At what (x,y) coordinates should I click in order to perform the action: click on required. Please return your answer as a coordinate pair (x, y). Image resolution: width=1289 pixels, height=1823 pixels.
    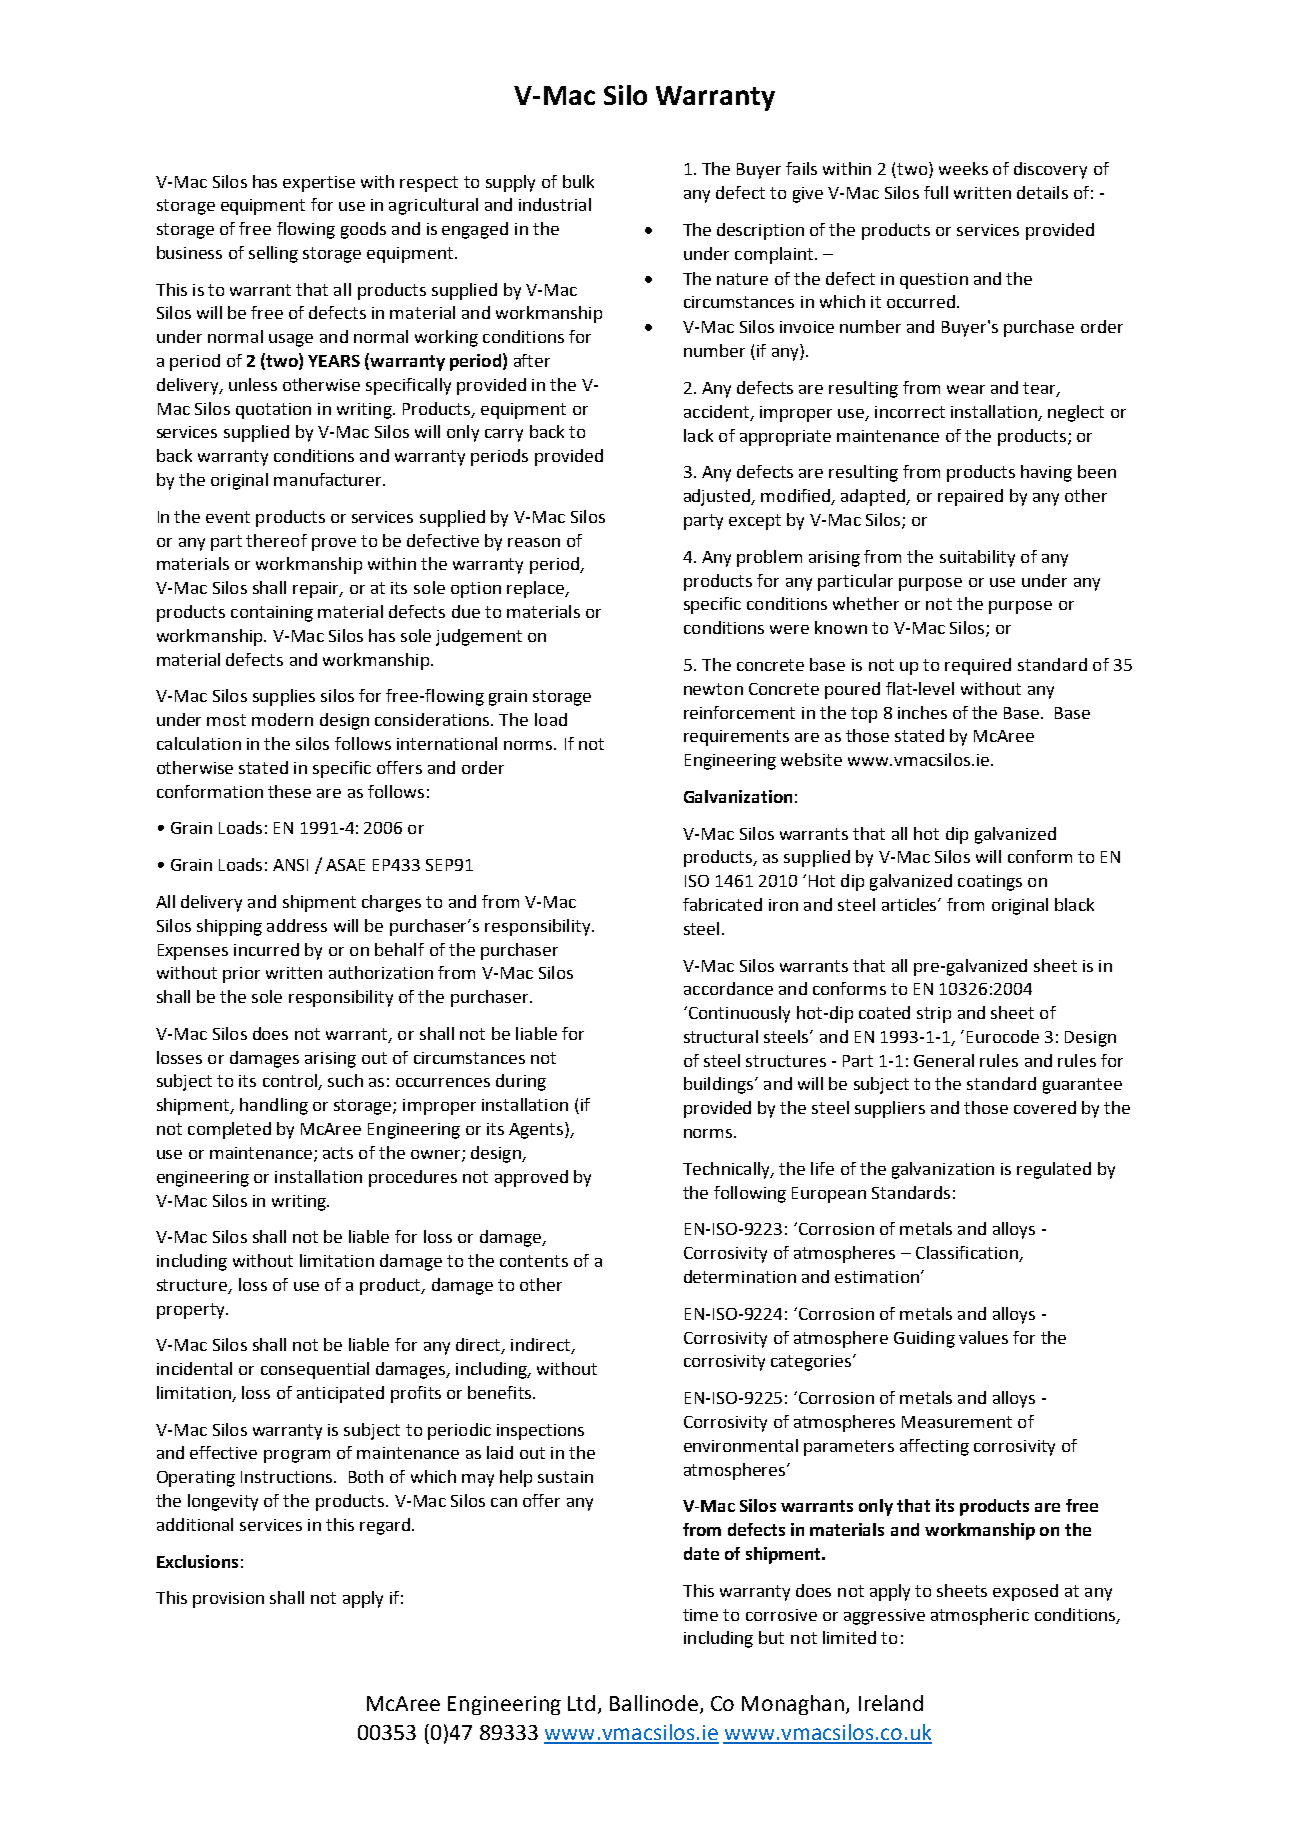
    Looking at the image, I should click on (978, 666).
